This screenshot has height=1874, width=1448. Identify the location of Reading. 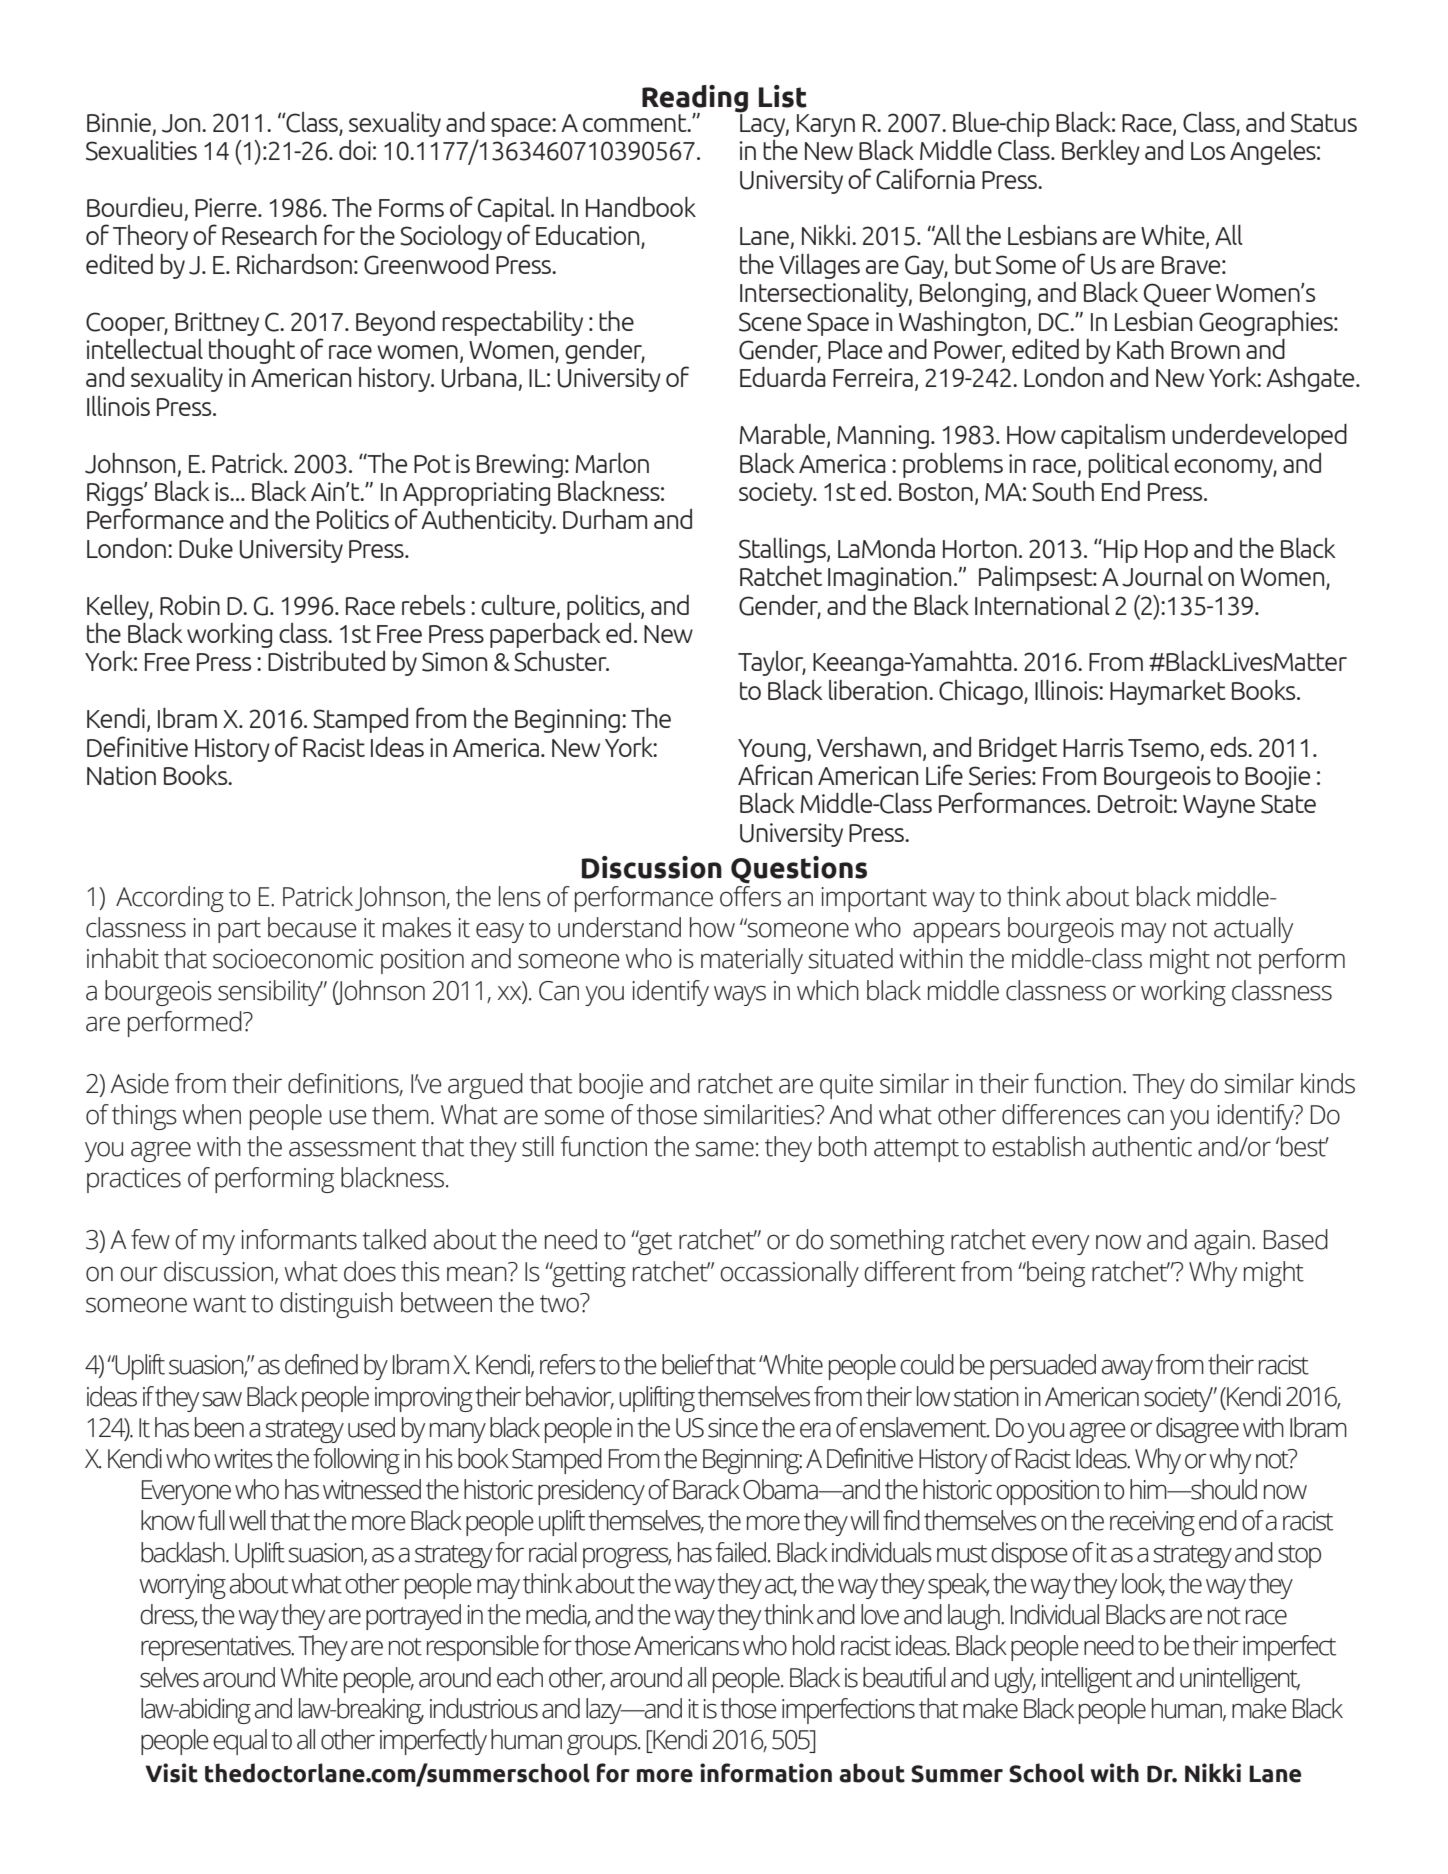
(695, 100).
